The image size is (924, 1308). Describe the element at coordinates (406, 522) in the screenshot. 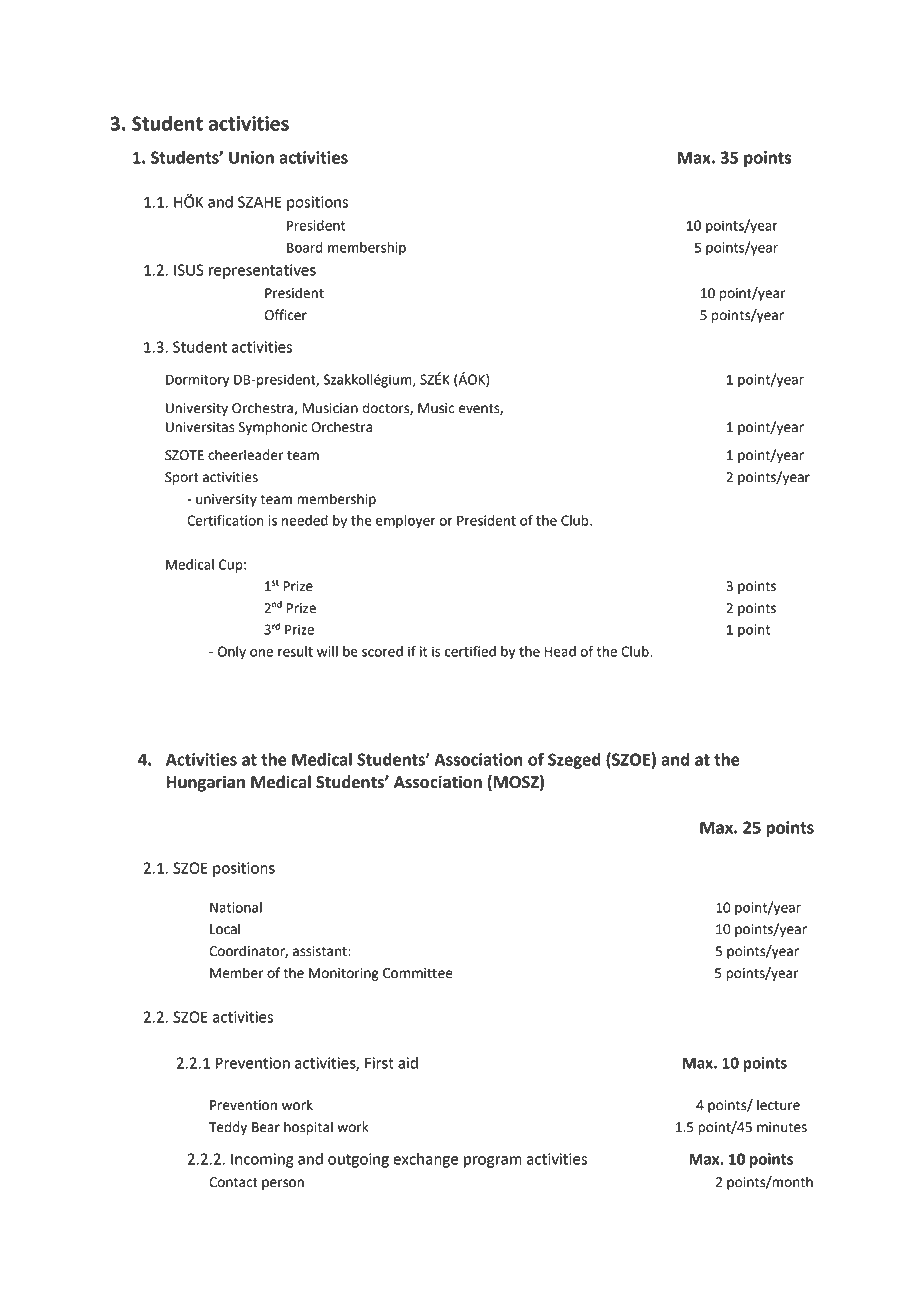

I see `employer` at that location.
